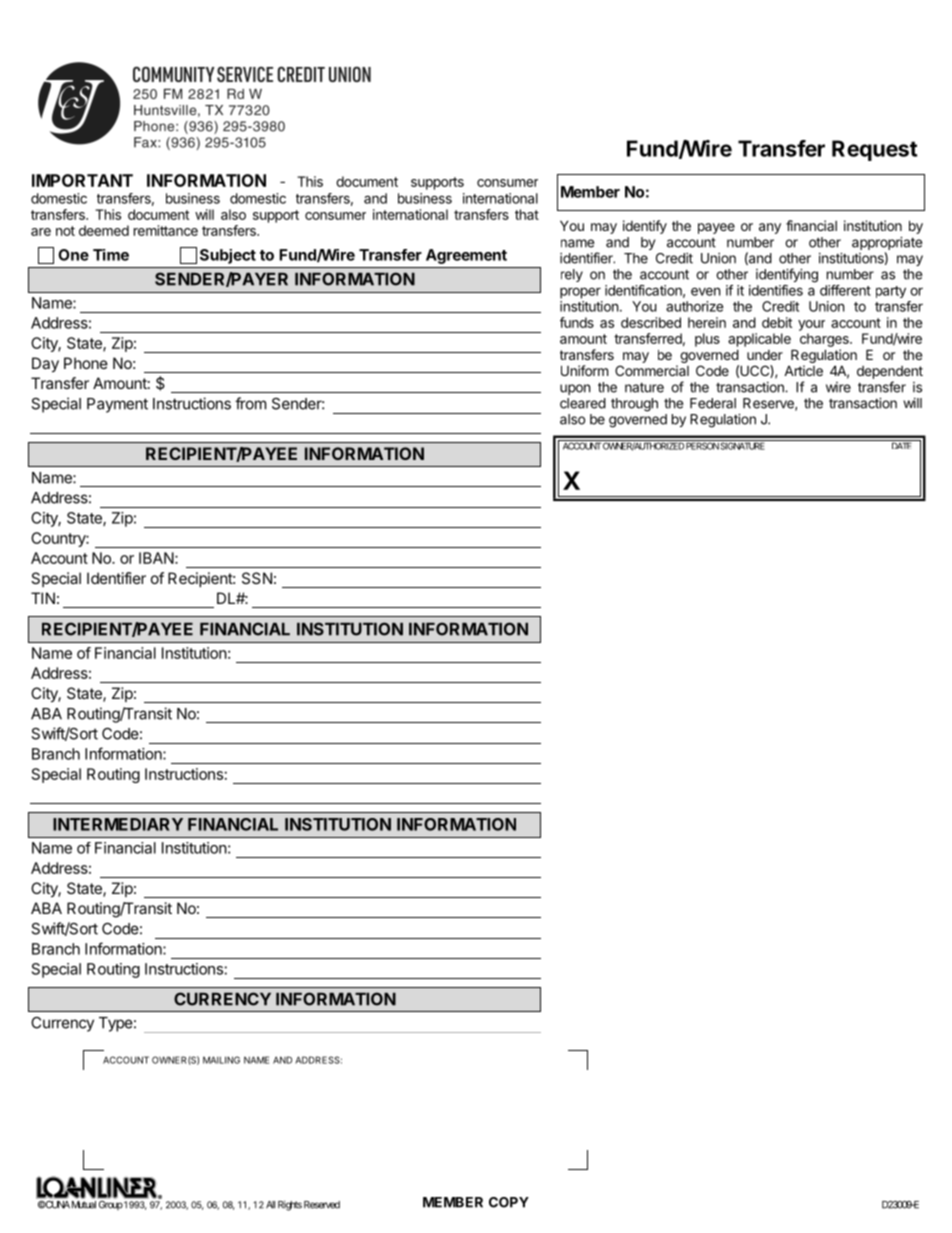  I want to click on Rights, so click(290, 1205).
